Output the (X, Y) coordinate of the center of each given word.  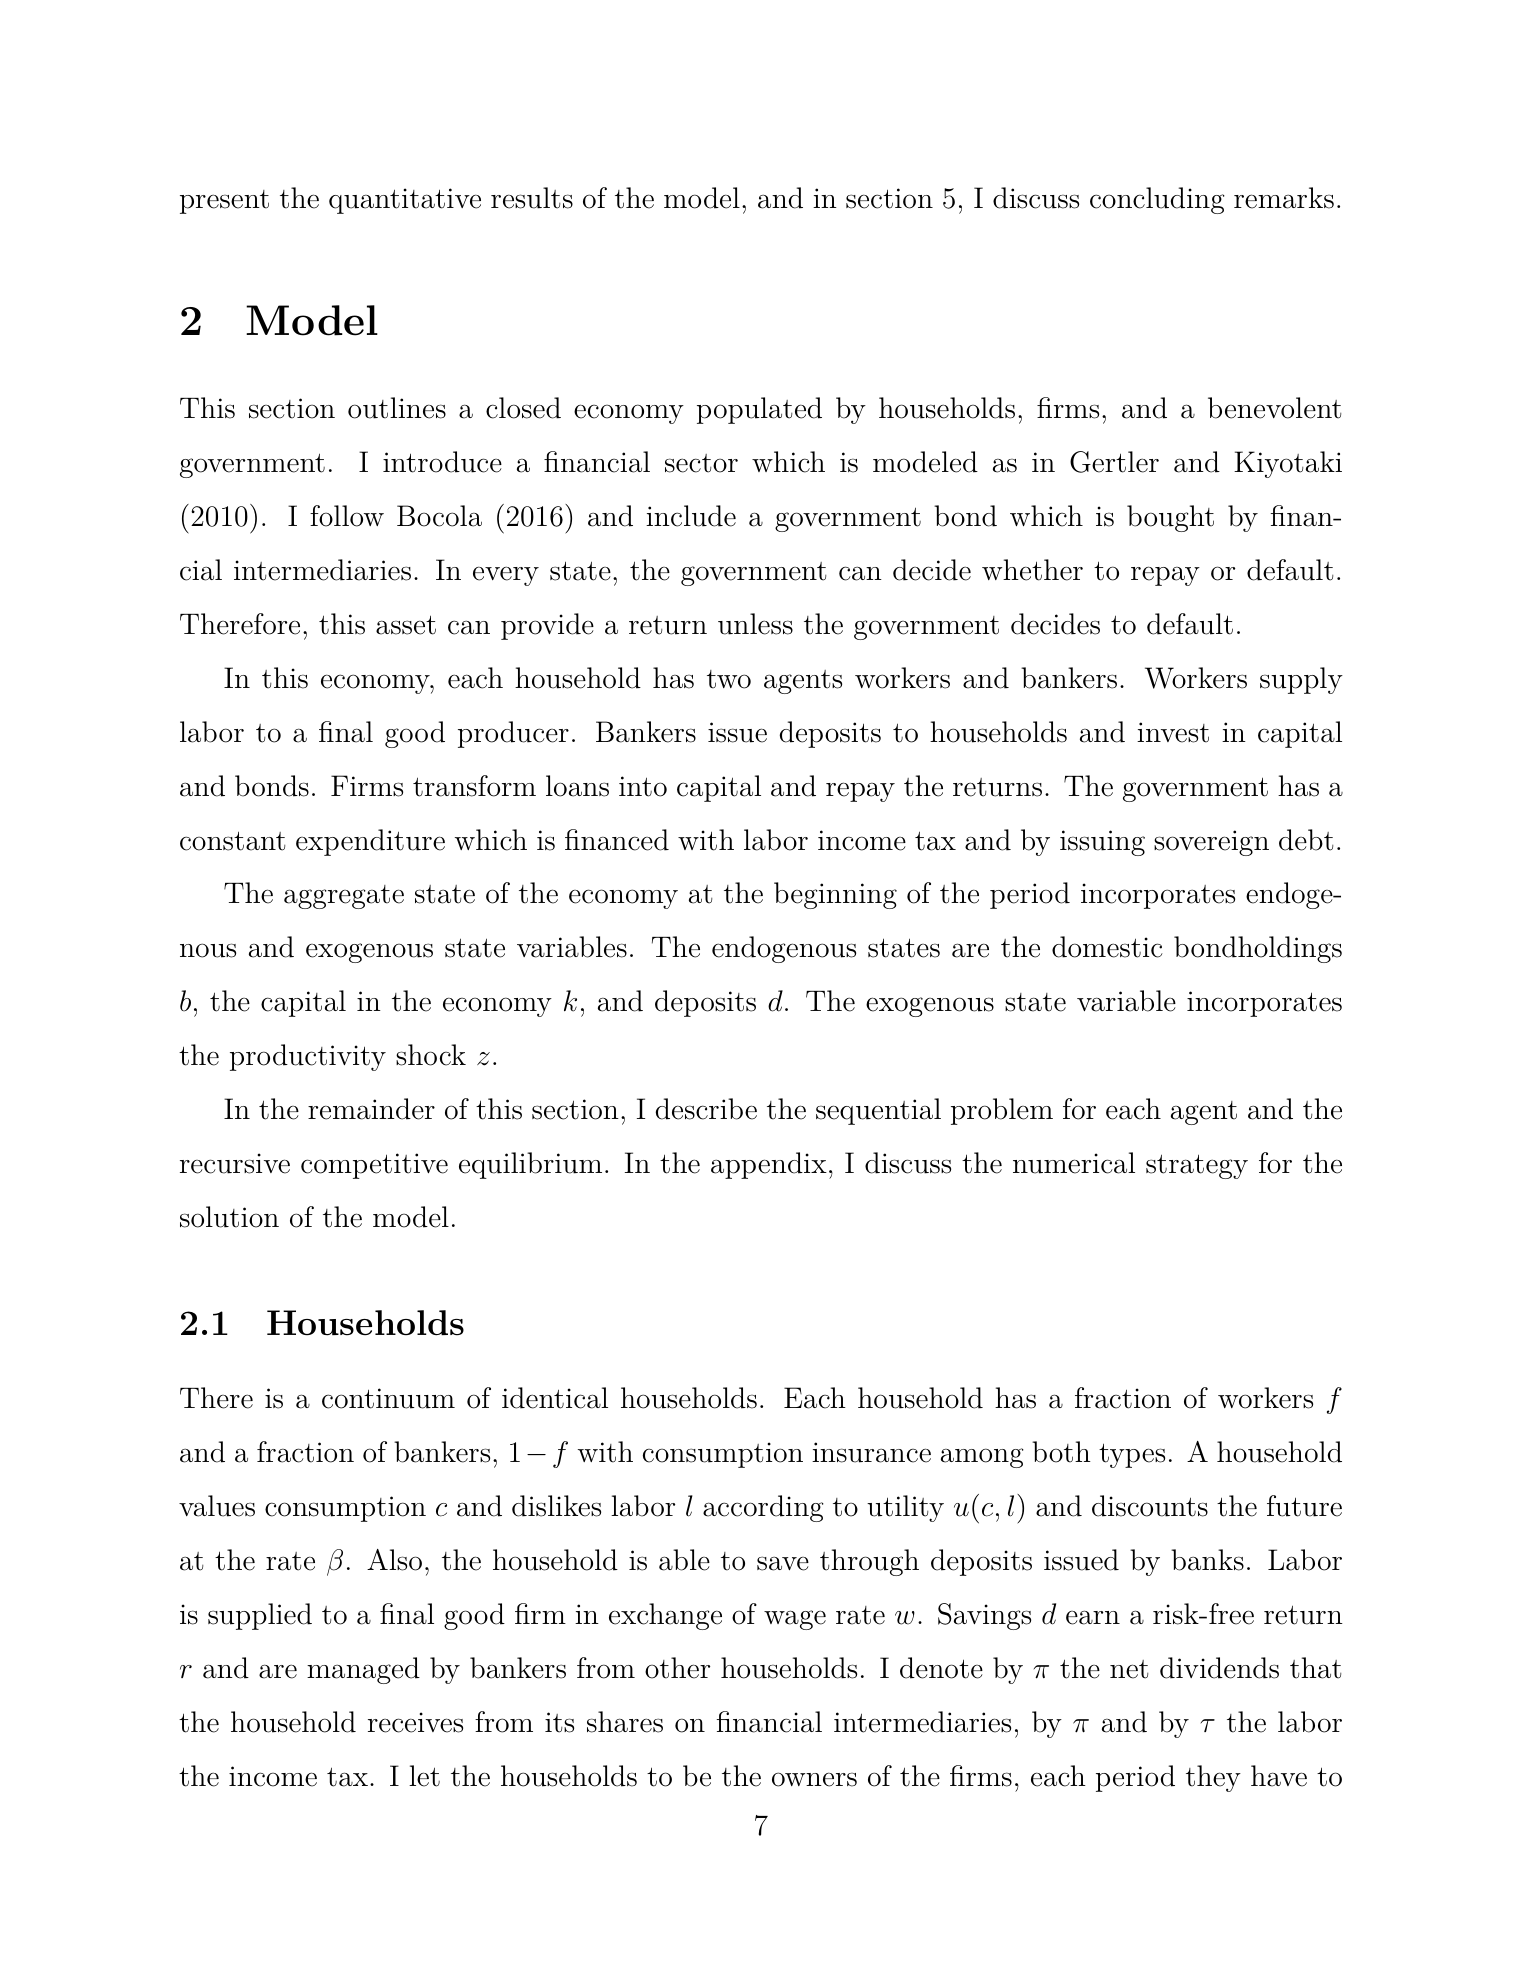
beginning (835, 895)
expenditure (370, 842)
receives (415, 1722)
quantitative (405, 201)
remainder (371, 1109)
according (763, 1508)
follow (347, 516)
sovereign (1211, 843)
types (1132, 1455)
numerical (1074, 1163)
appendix (769, 1165)
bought (1170, 518)
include (691, 516)
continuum (388, 1398)
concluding (1157, 200)
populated (759, 410)
